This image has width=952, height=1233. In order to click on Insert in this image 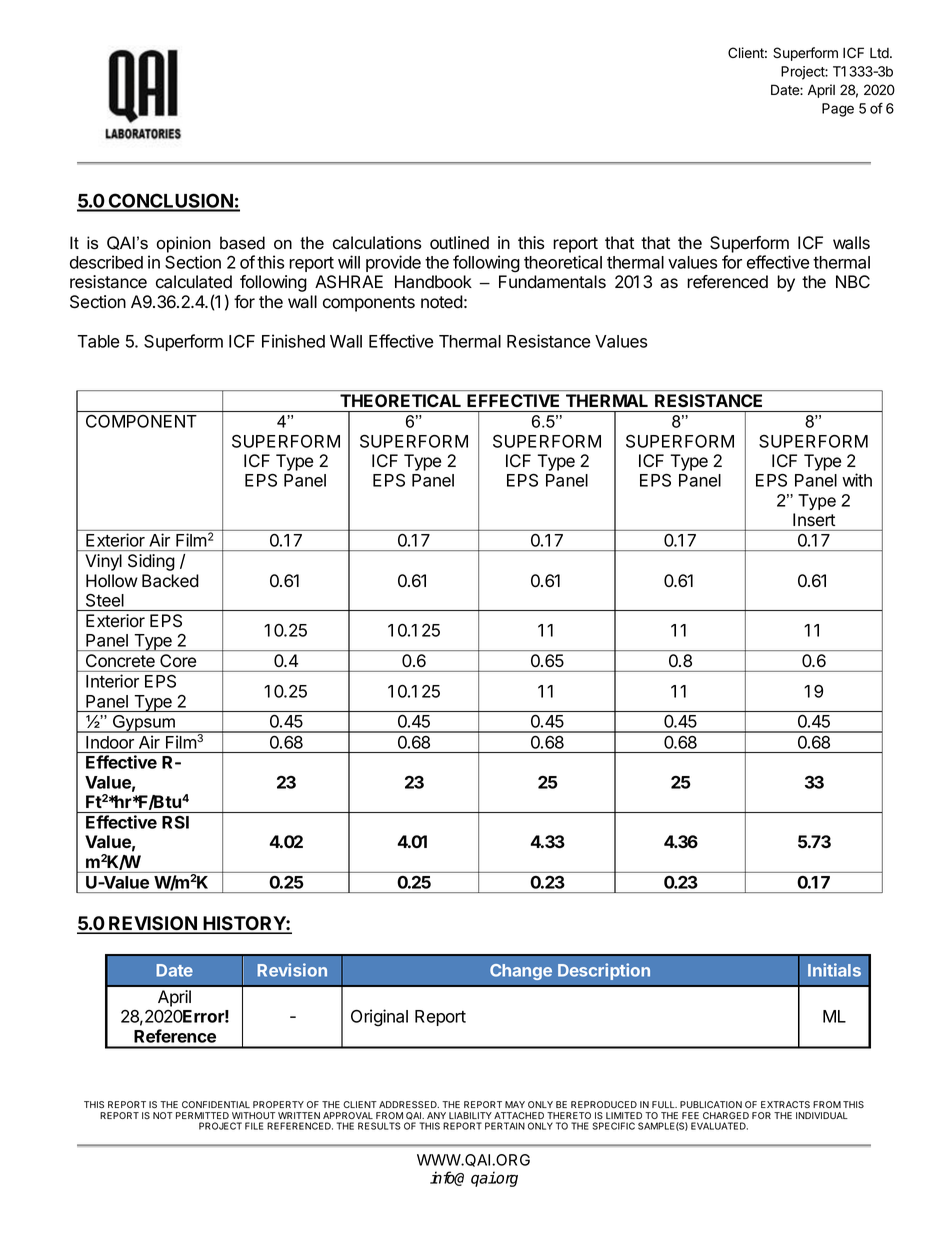, I will do `click(814, 519)`.
